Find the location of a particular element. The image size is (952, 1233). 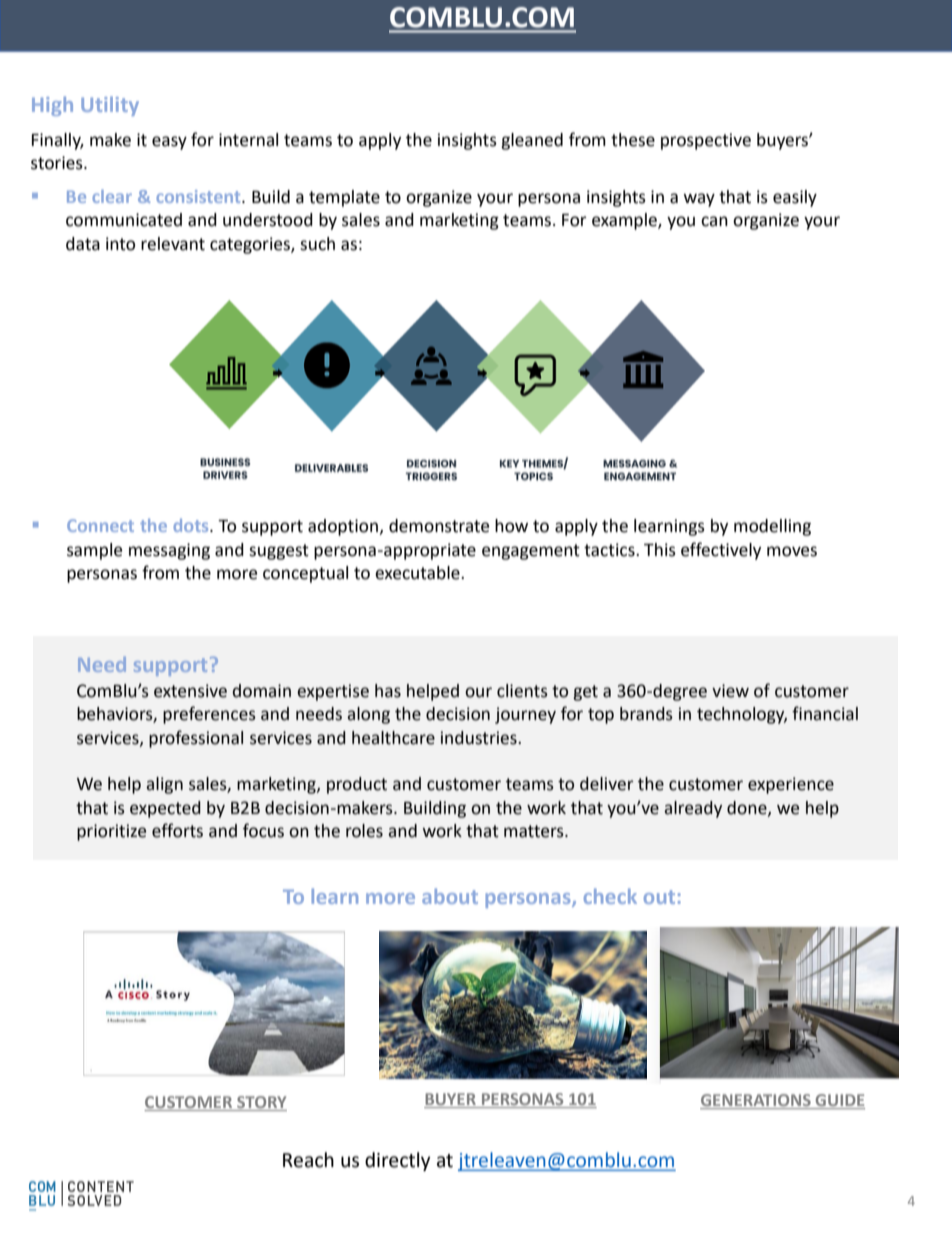

product is located at coordinates (357, 785).
